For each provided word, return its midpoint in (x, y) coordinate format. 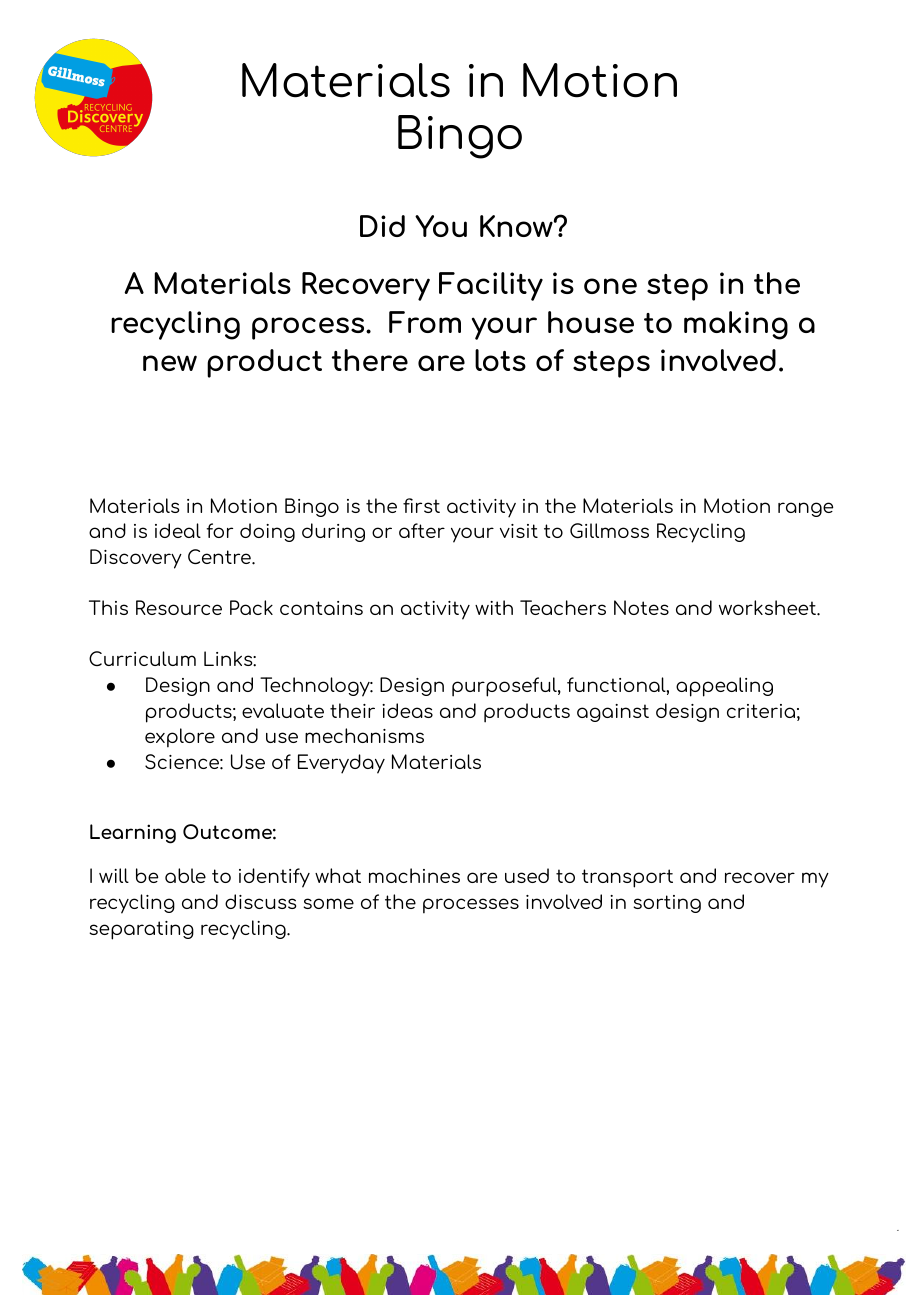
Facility (491, 286)
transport (627, 878)
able (185, 875)
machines (414, 875)
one (610, 286)
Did (382, 226)
